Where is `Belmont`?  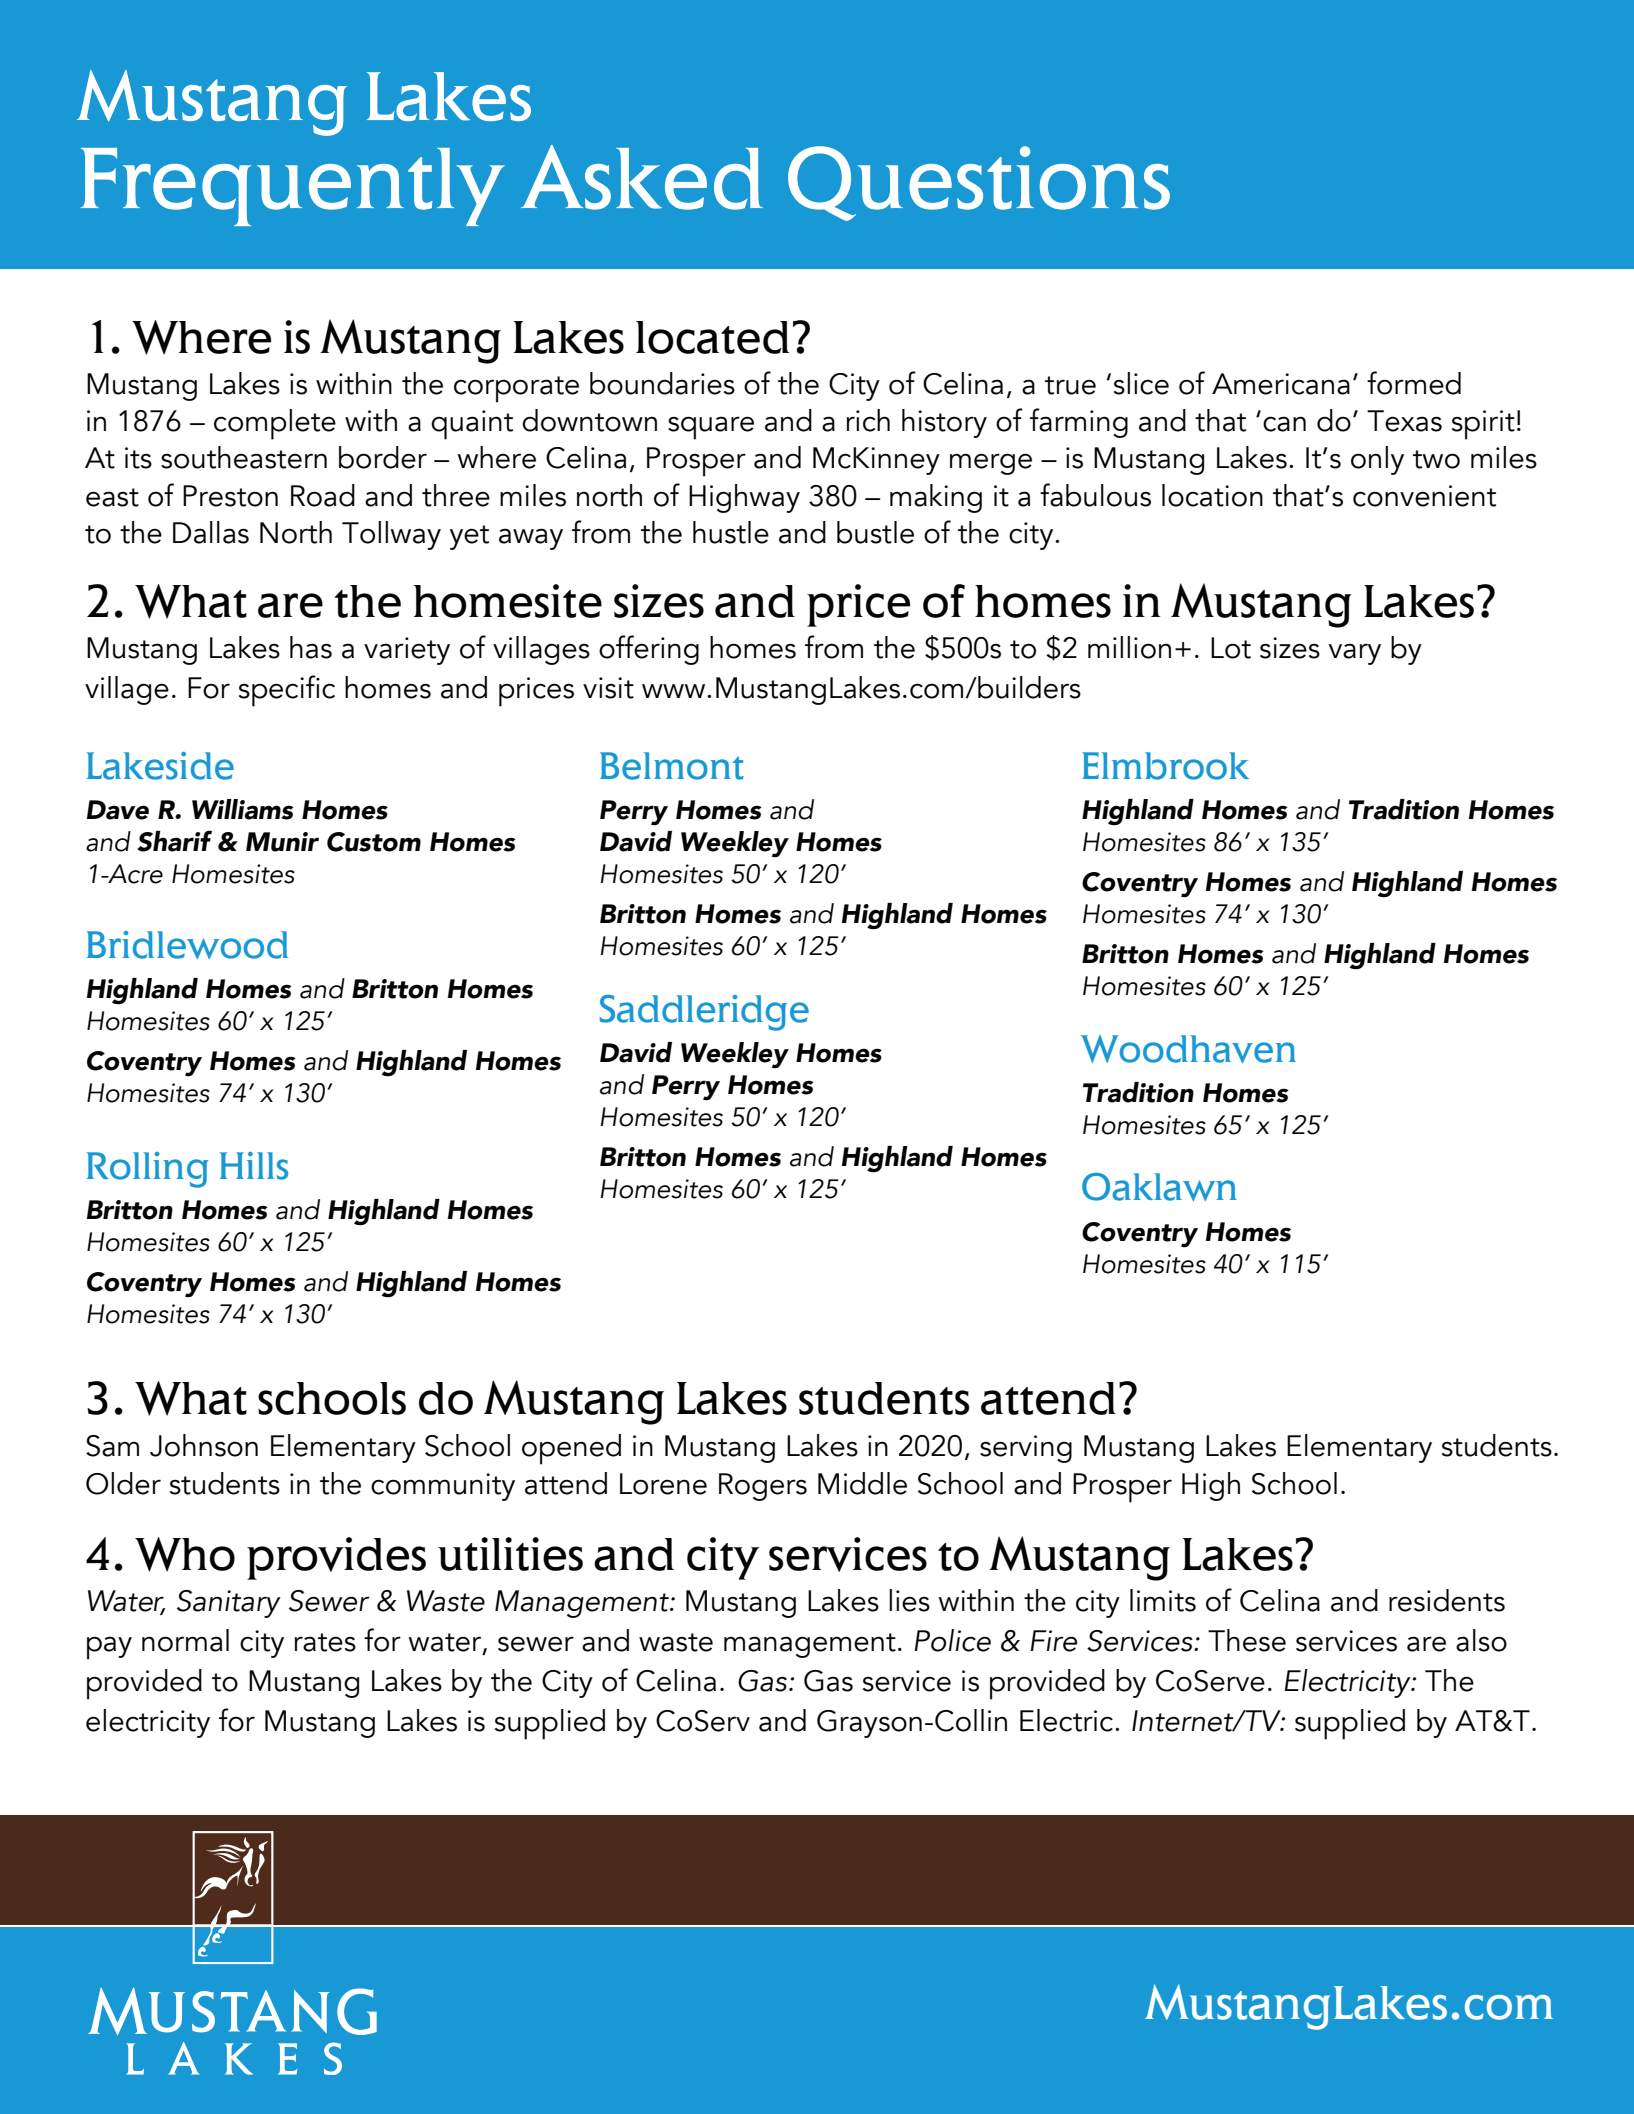 Belmont is located at coordinates (672, 766).
